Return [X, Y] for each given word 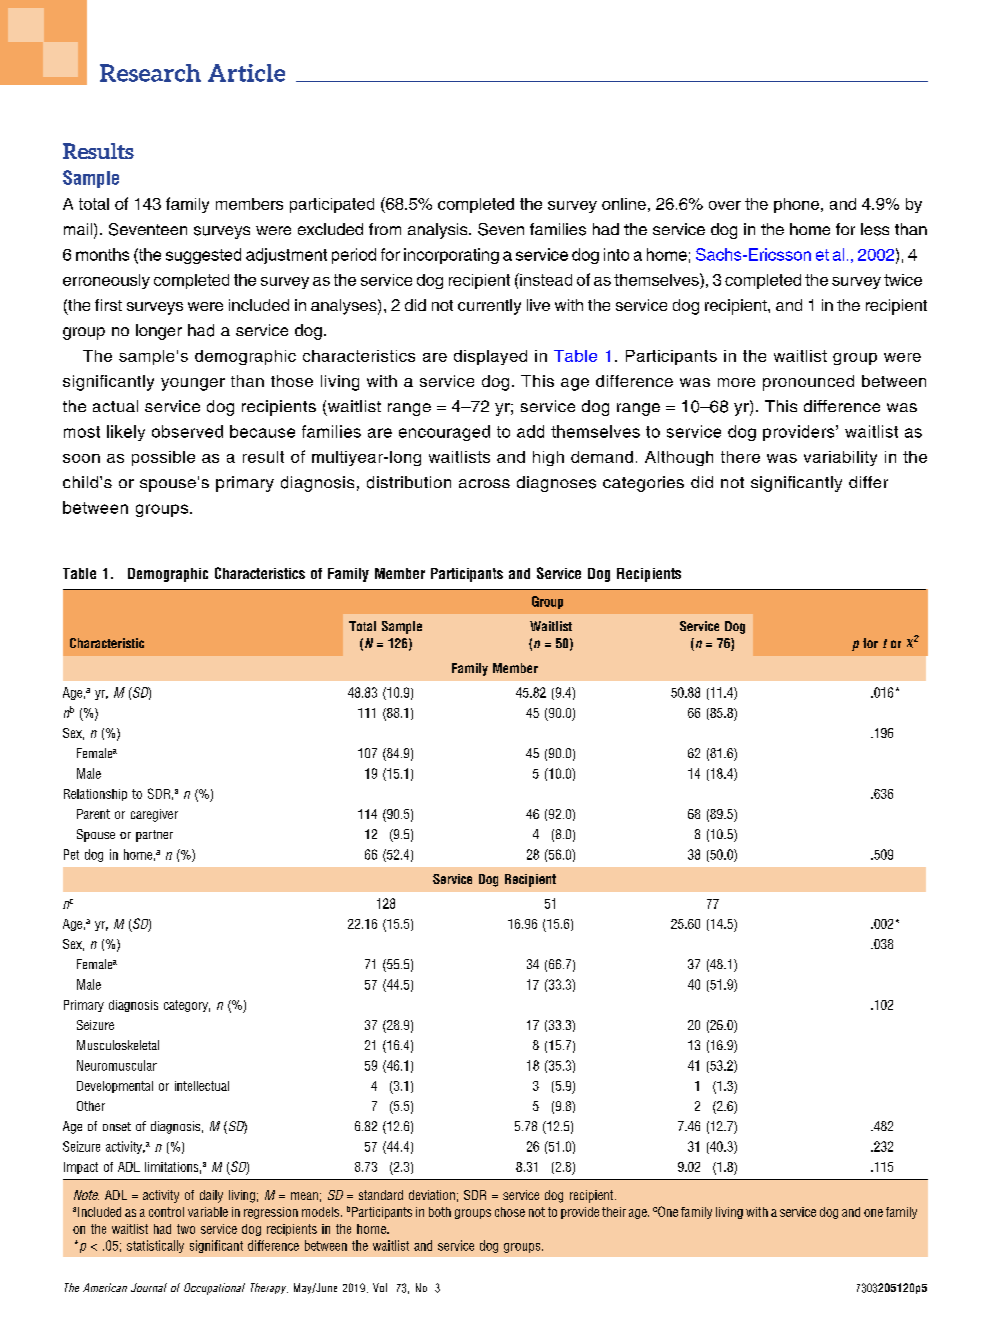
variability [840, 458]
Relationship [95, 795]
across [484, 483]
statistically [155, 1246]
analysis [439, 231]
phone [798, 205]
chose [510, 1212]
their [614, 1212]
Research [150, 73]
